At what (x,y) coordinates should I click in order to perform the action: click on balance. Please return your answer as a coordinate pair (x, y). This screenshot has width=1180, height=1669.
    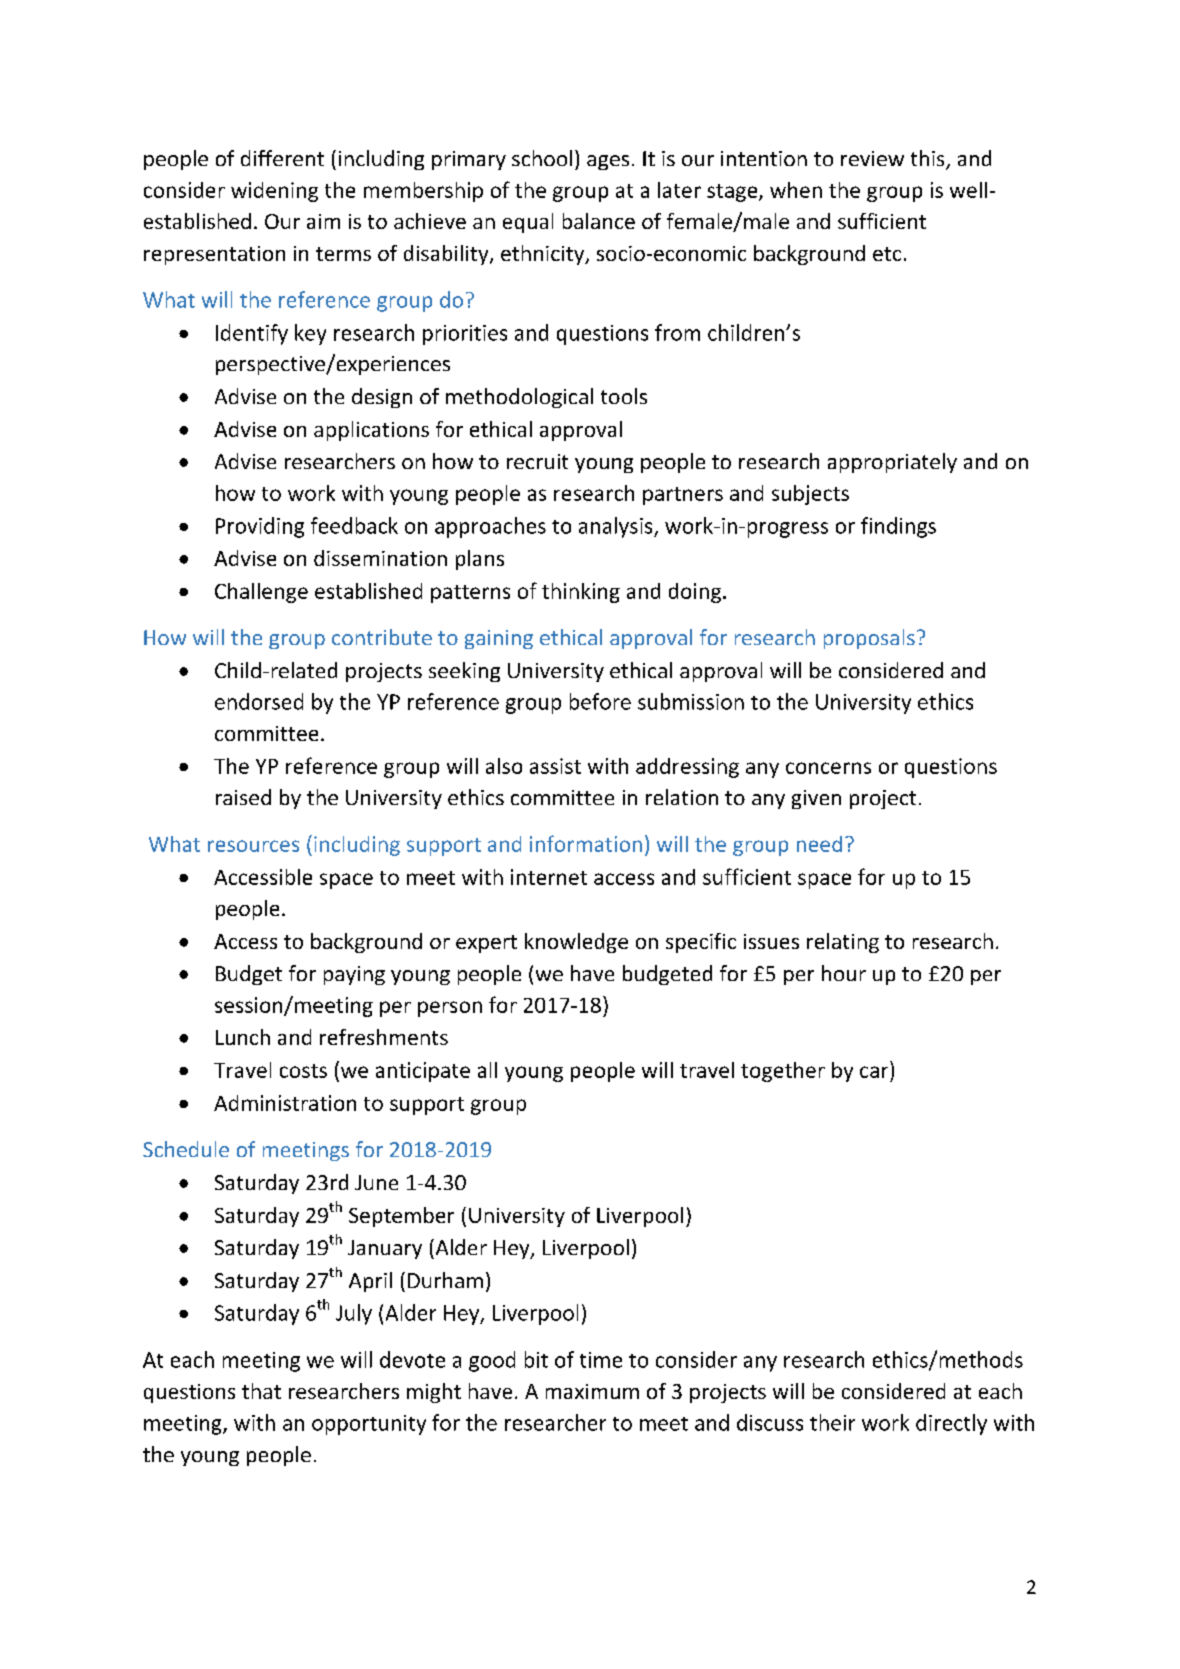
    Looking at the image, I should click on (599, 221).
